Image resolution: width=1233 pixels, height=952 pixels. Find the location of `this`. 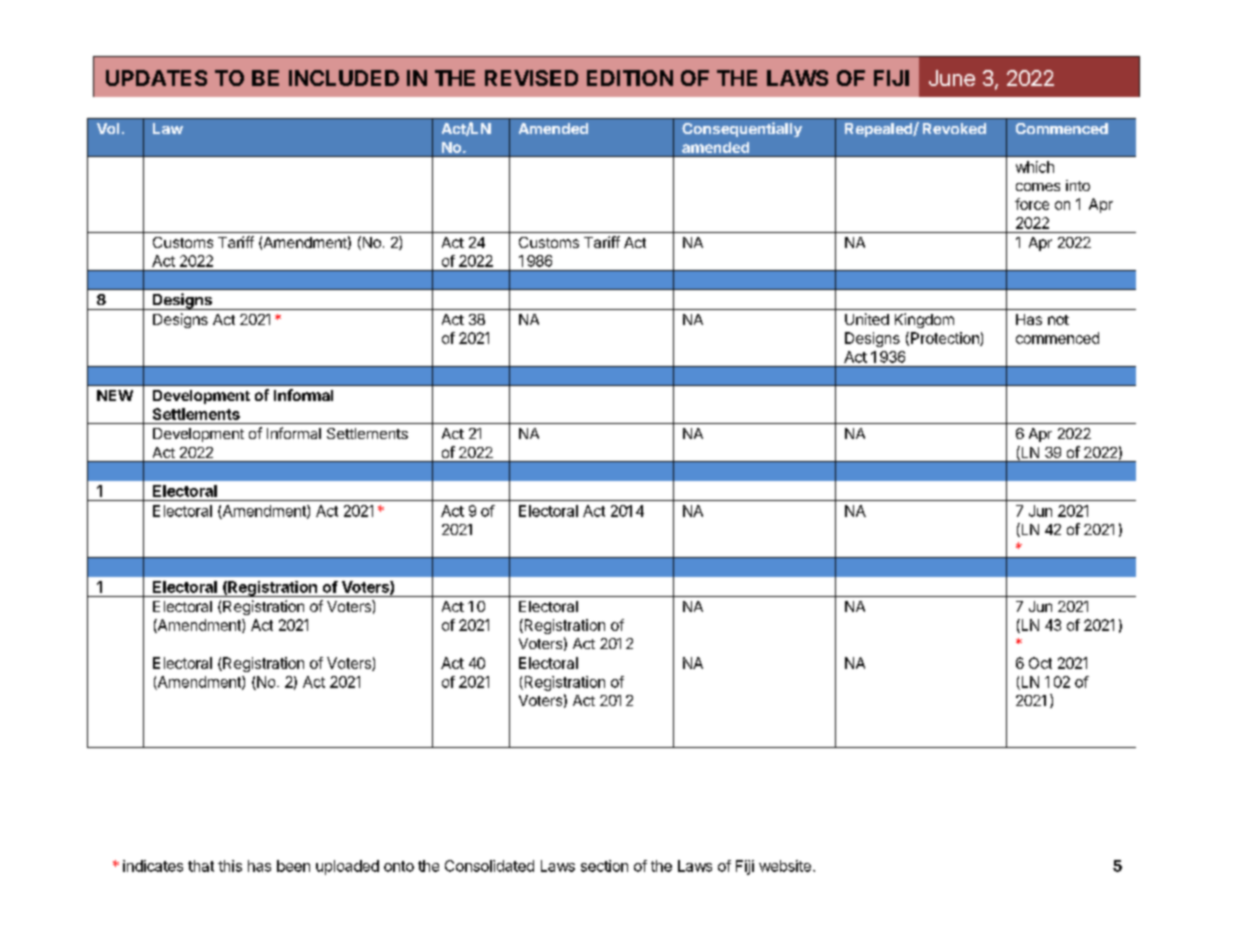

this is located at coordinates (230, 866).
